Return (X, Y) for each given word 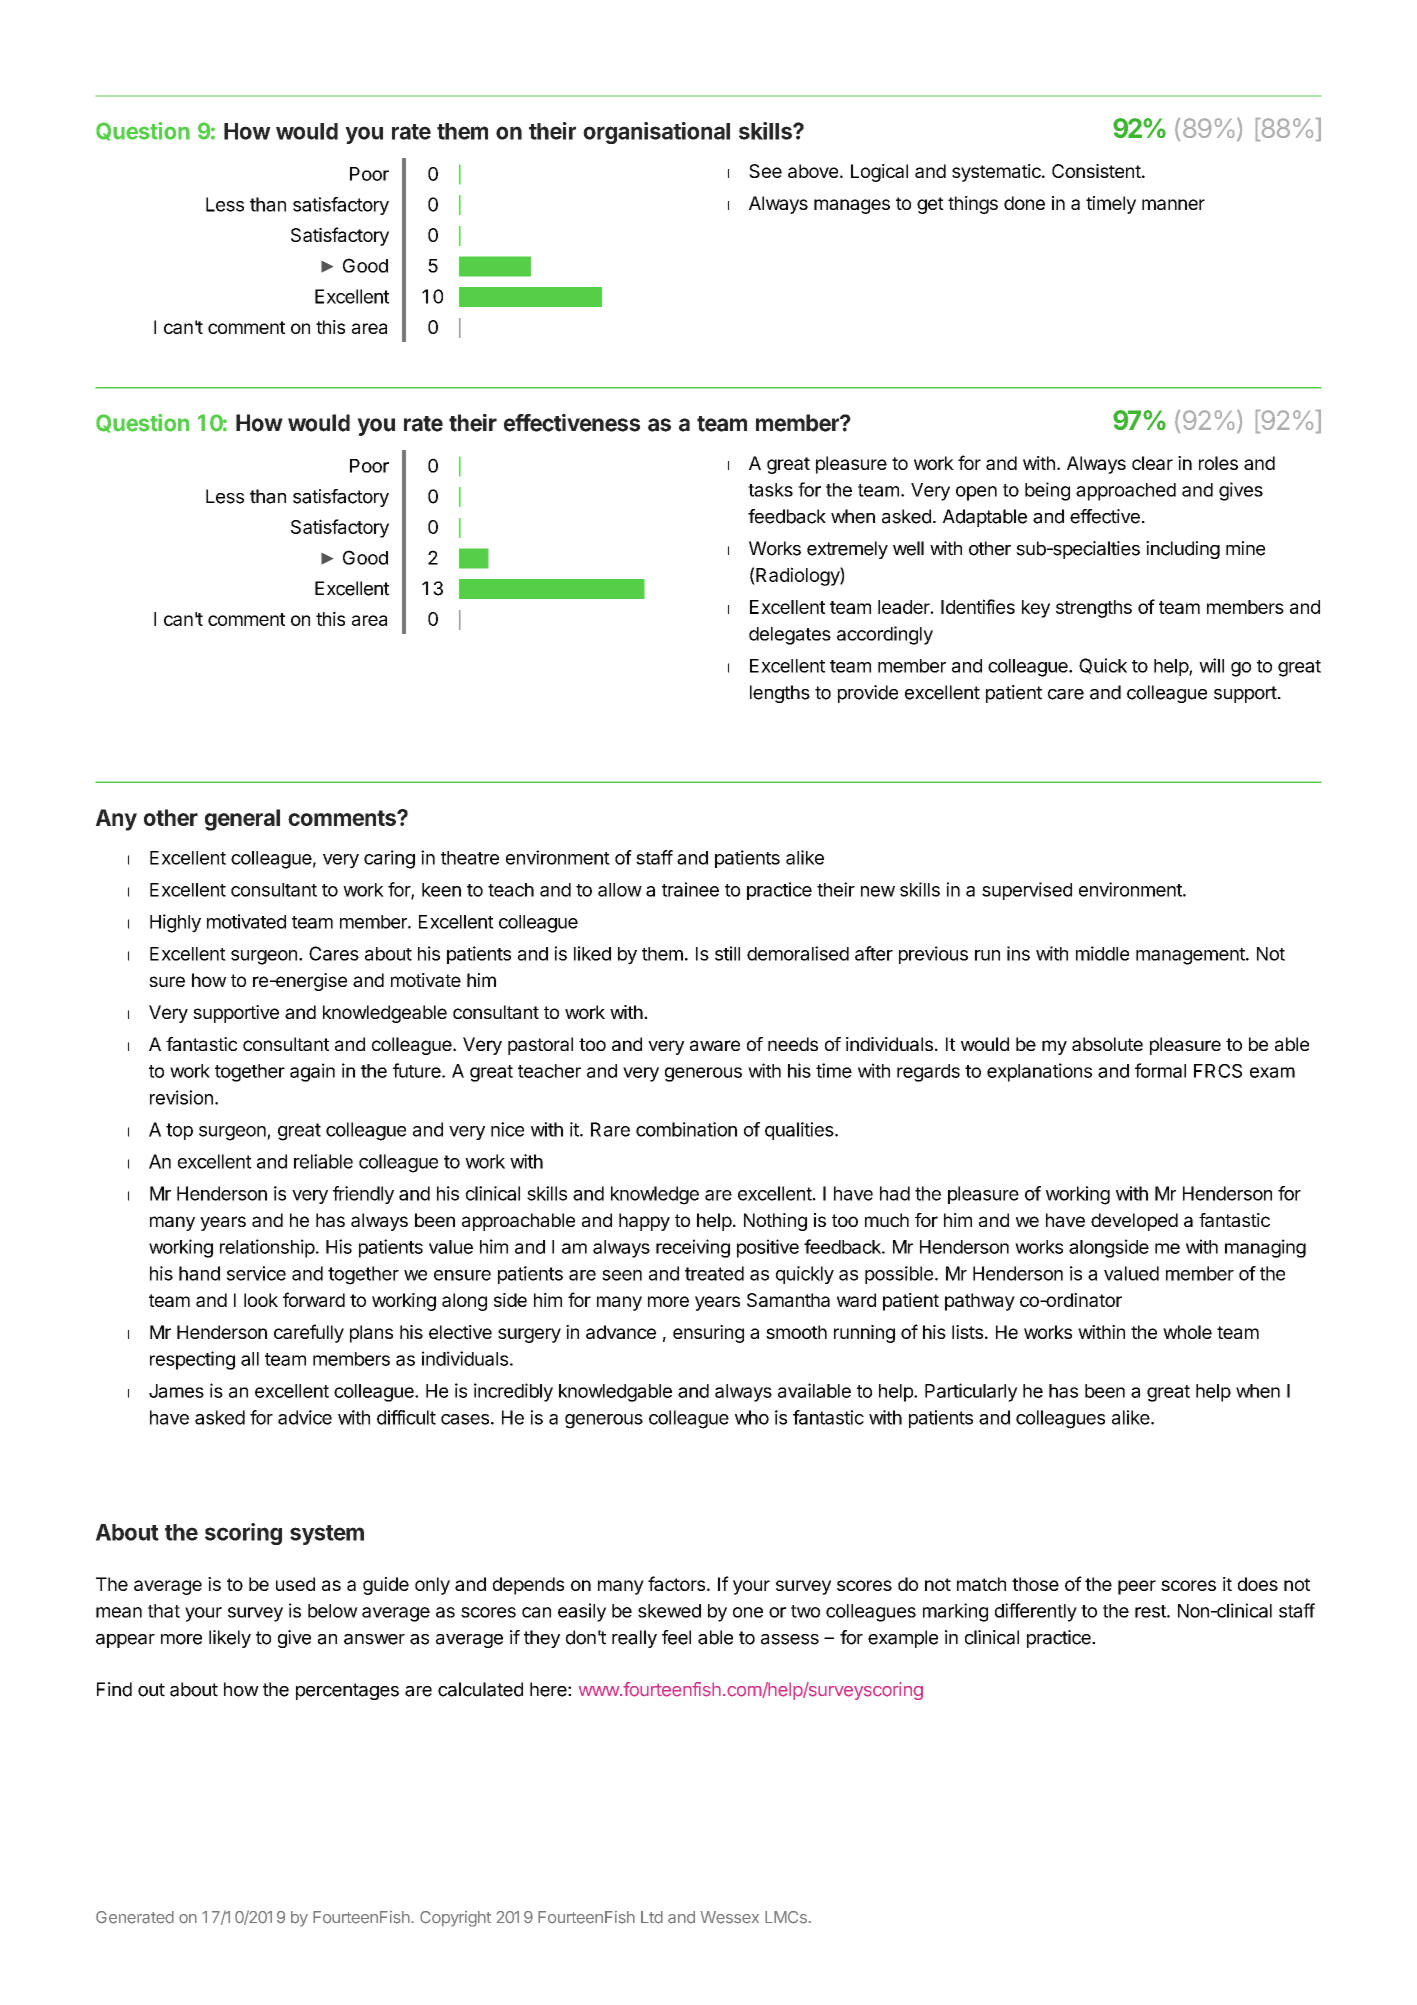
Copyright (455, 1919)
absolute (1107, 1044)
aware (715, 1045)
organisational (656, 133)
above (813, 171)
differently (1036, 1612)
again (312, 1072)
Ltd (652, 1917)
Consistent (1096, 171)
